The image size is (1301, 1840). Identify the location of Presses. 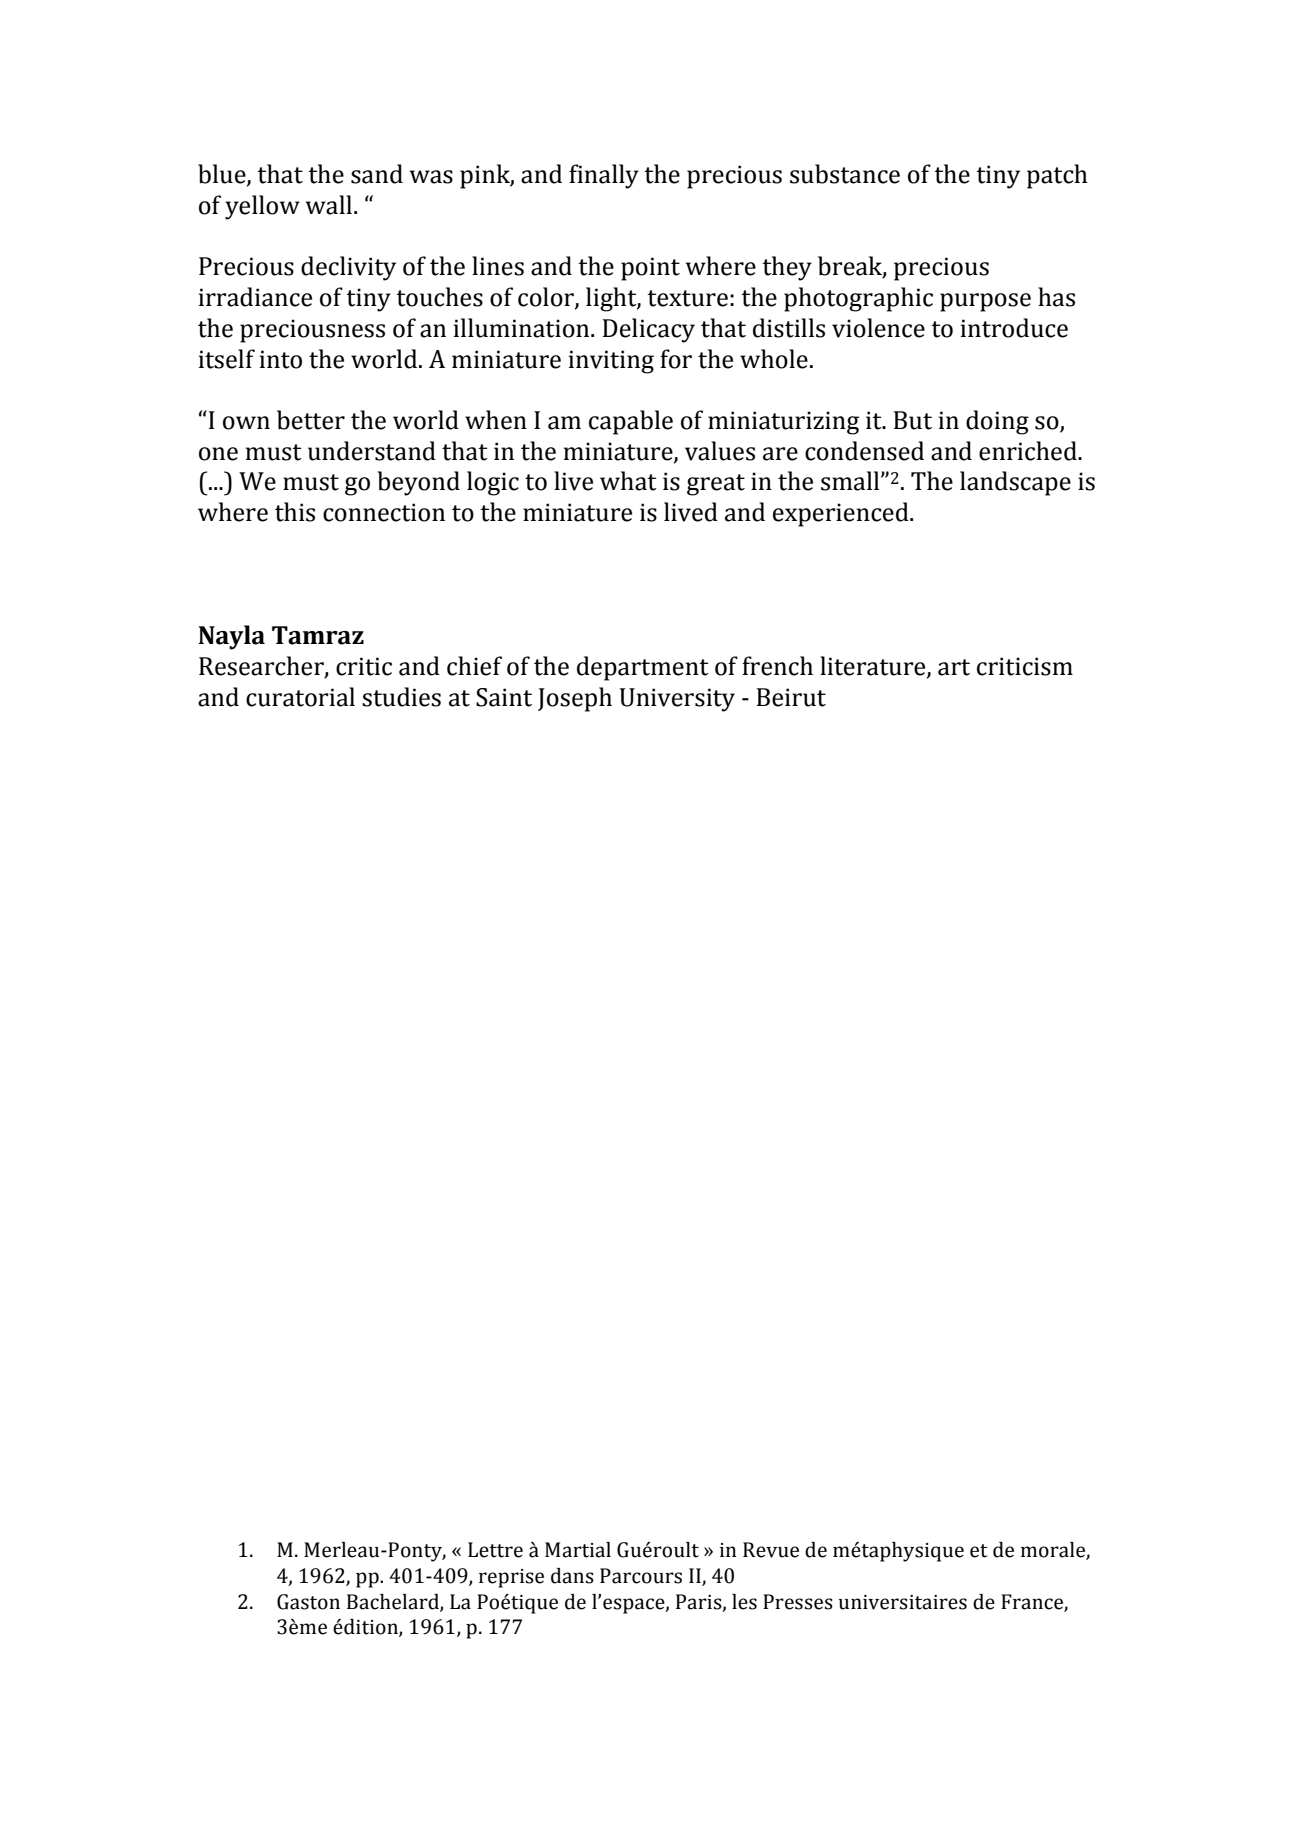
(798, 1602).
